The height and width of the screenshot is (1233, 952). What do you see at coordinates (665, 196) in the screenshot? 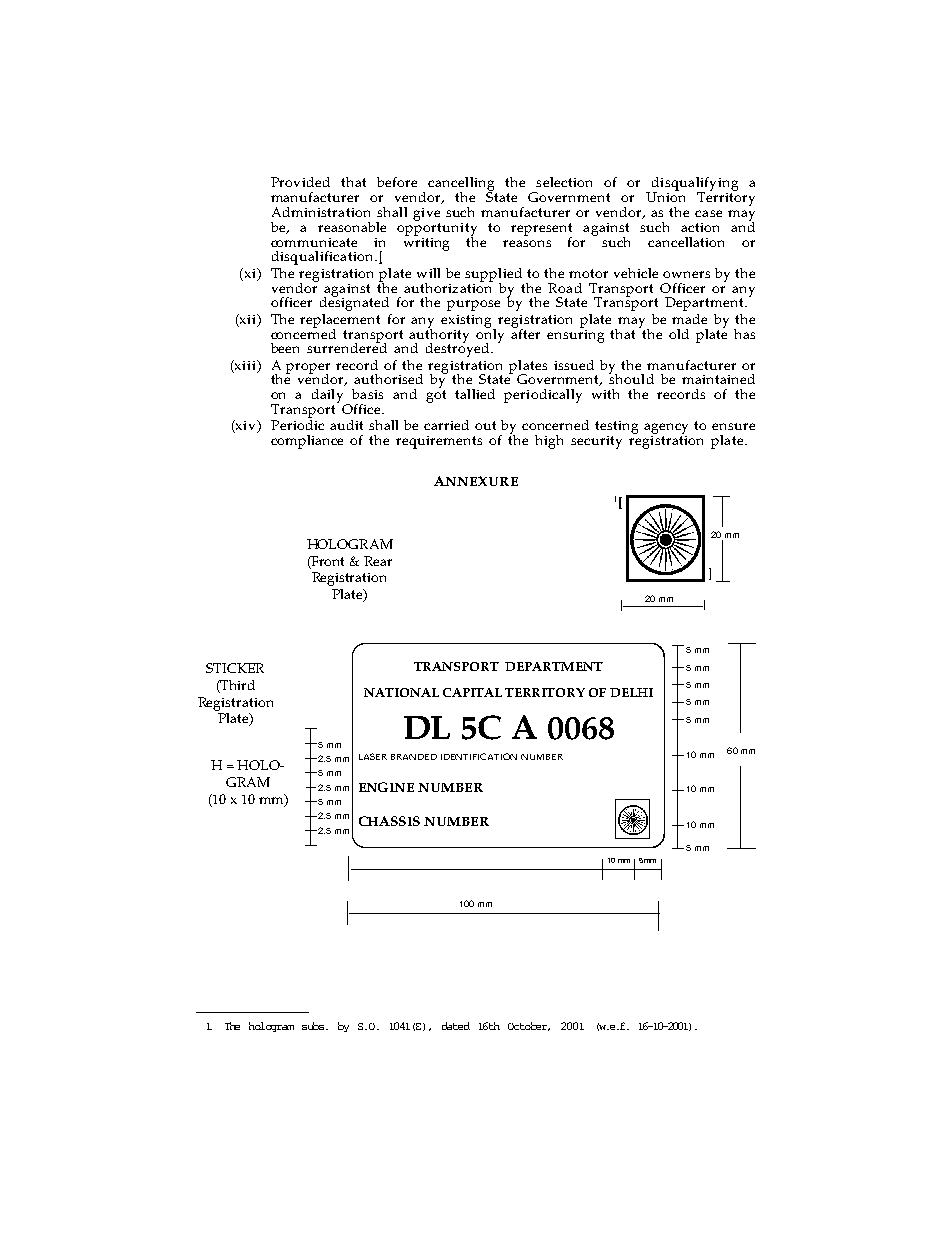
I see `Union` at bounding box center [665, 196].
